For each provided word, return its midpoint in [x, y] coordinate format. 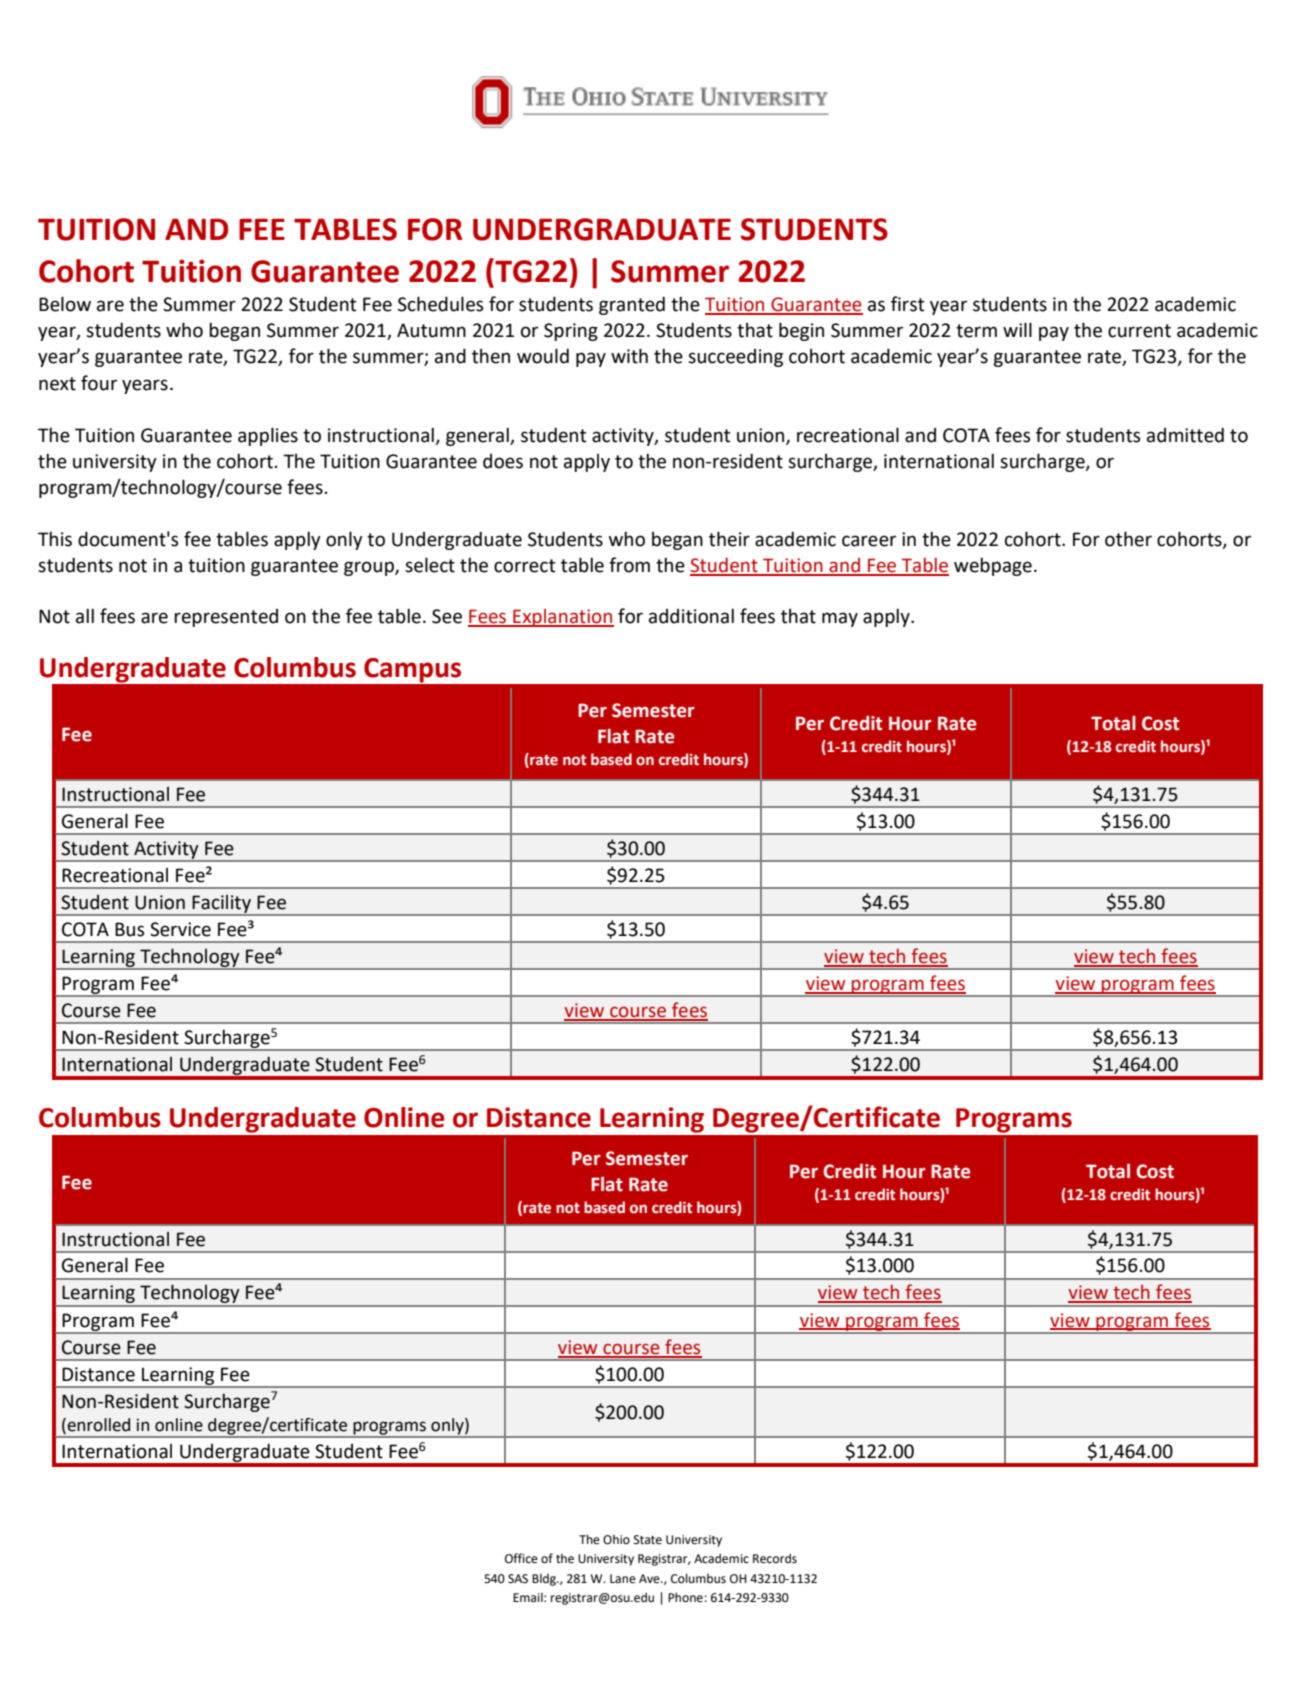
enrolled [98, 1425]
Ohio [616, 1540]
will [1017, 329]
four [99, 383]
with [629, 356]
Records [775, 1558]
